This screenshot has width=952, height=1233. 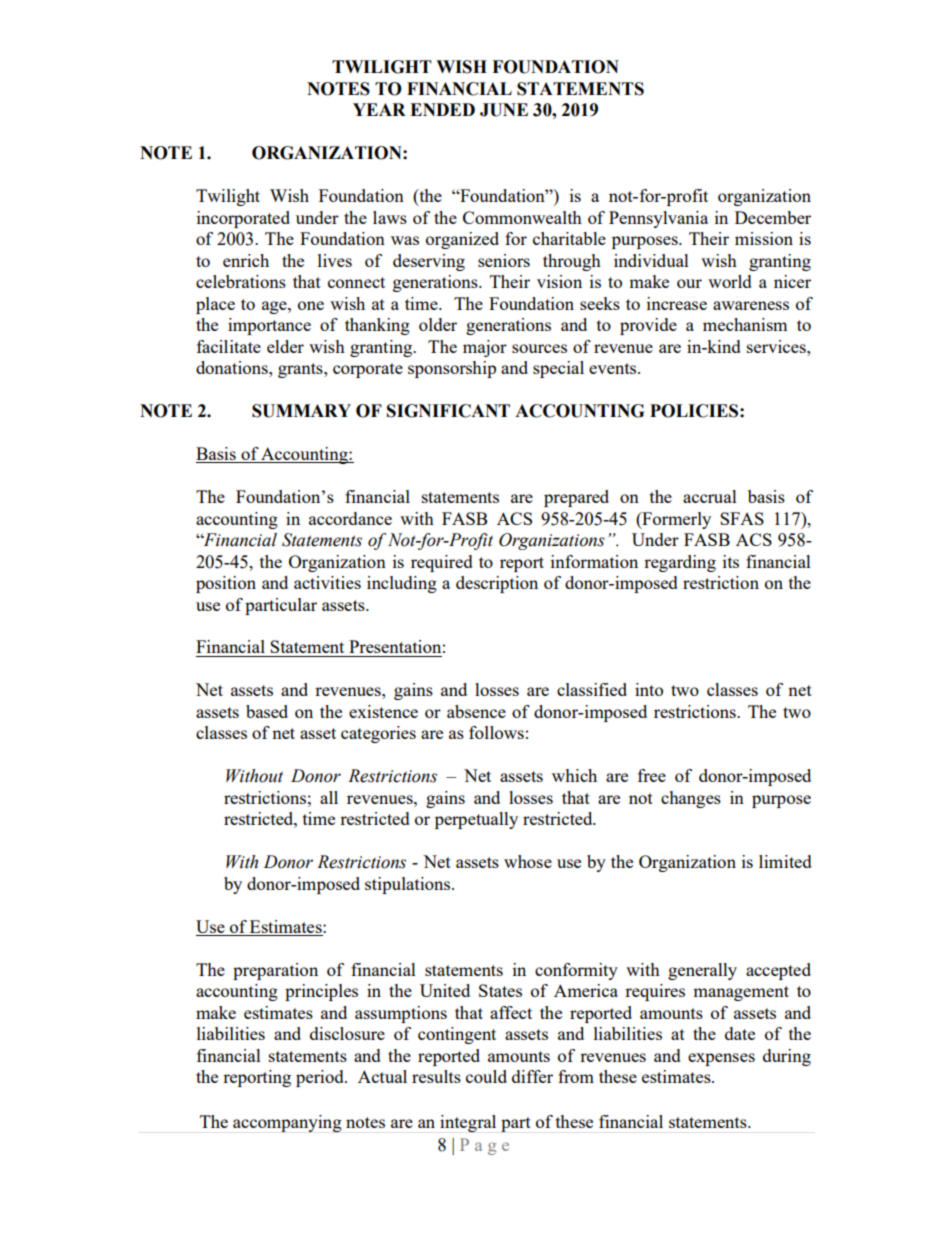 I want to click on JUNE, so click(x=504, y=110).
